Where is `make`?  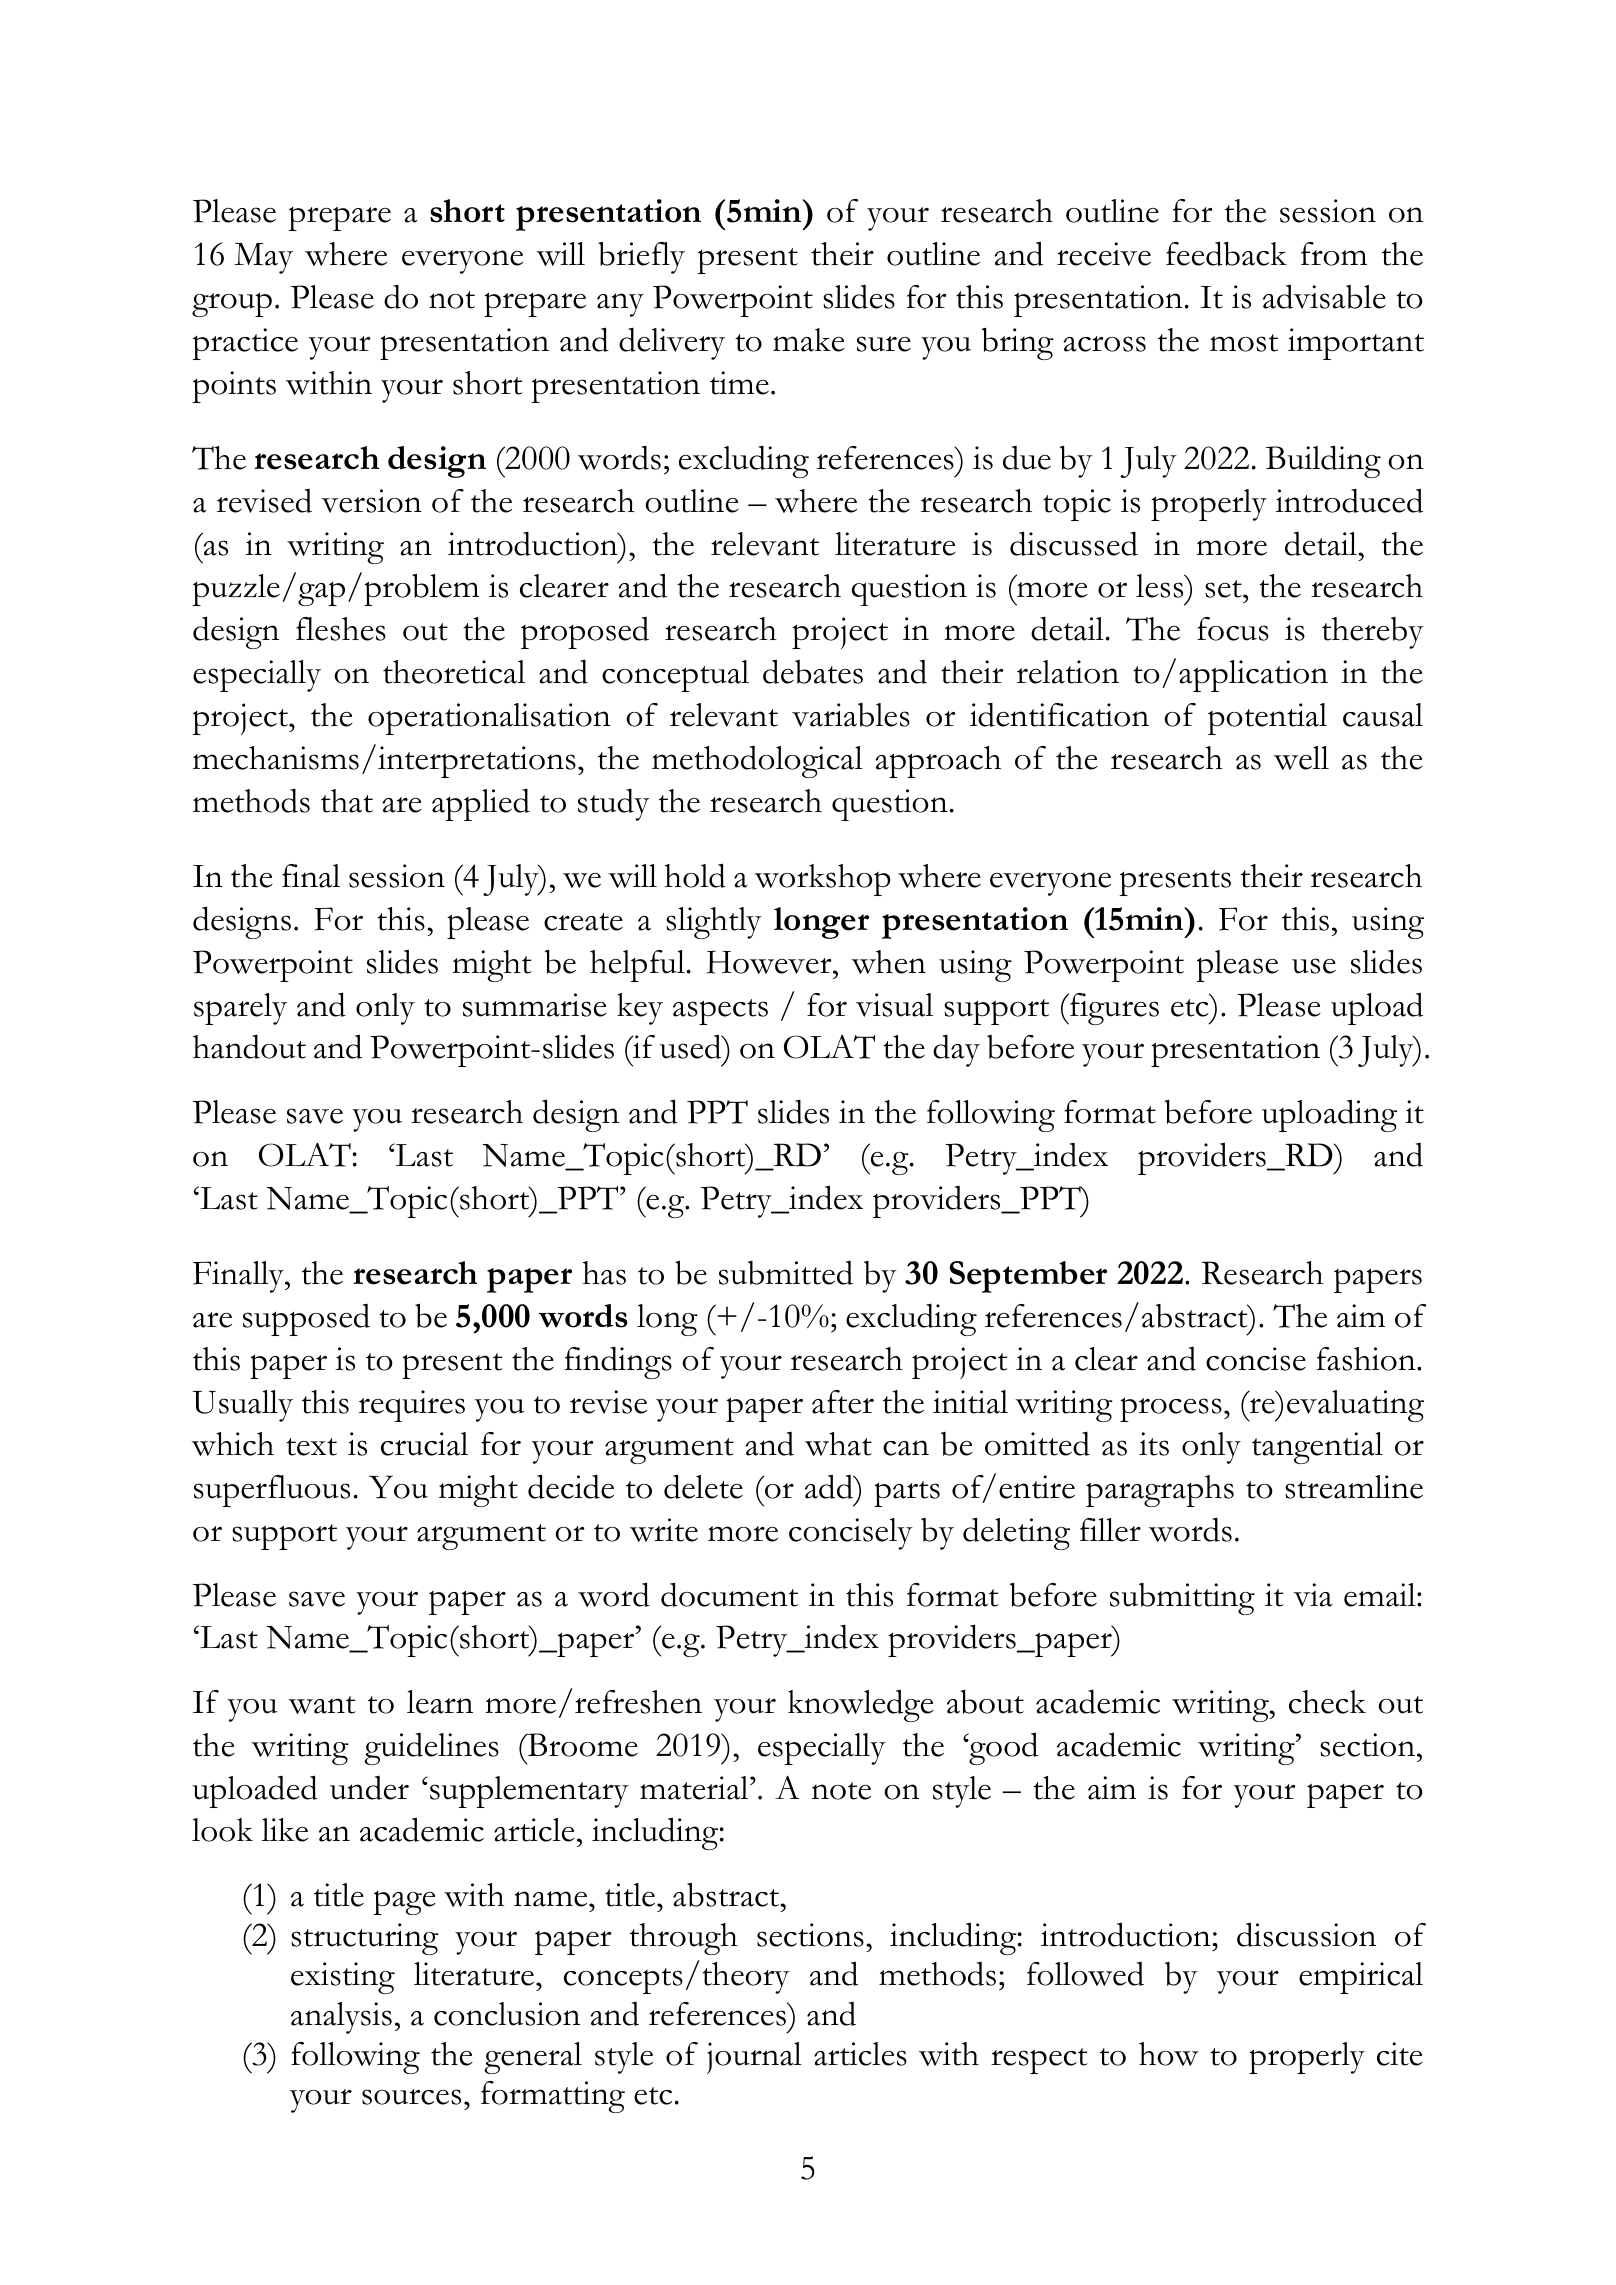
make is located at coordinates (809, 340).
